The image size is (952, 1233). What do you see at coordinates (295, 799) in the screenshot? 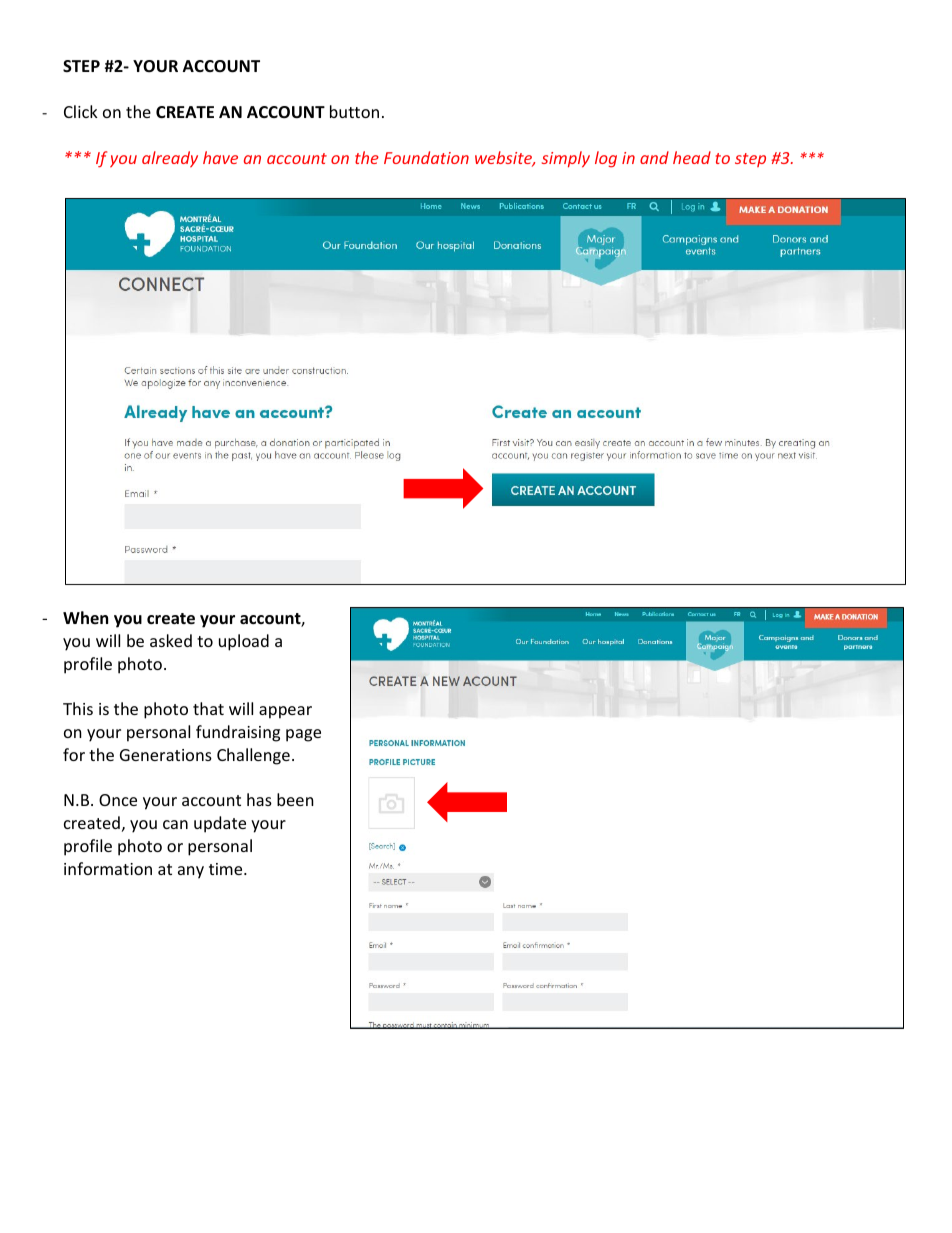
I see `been` at bounding box center [295, 799].
